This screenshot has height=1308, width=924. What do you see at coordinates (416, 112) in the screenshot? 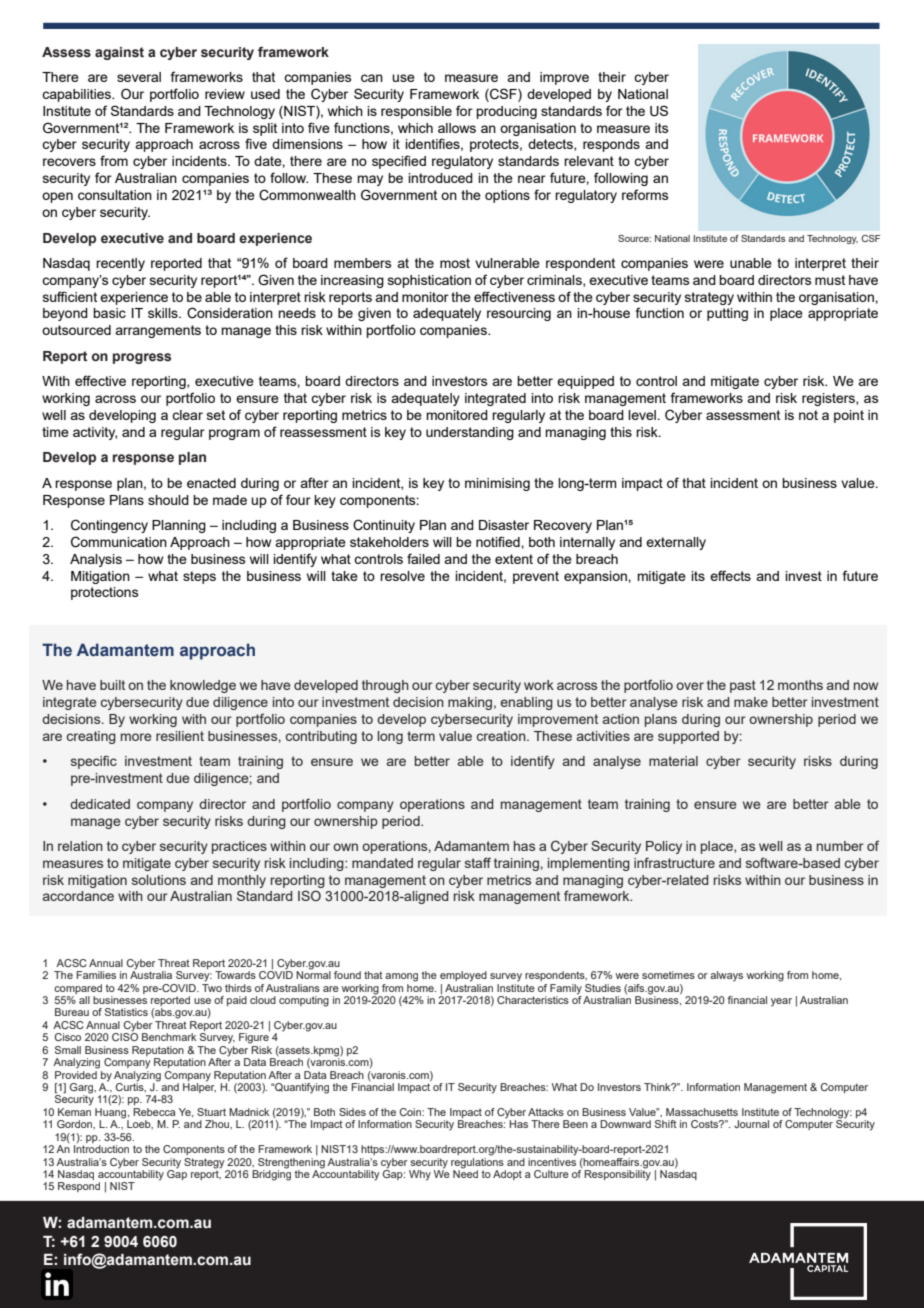
I see `responsible` at bounding box center [416, 112].
